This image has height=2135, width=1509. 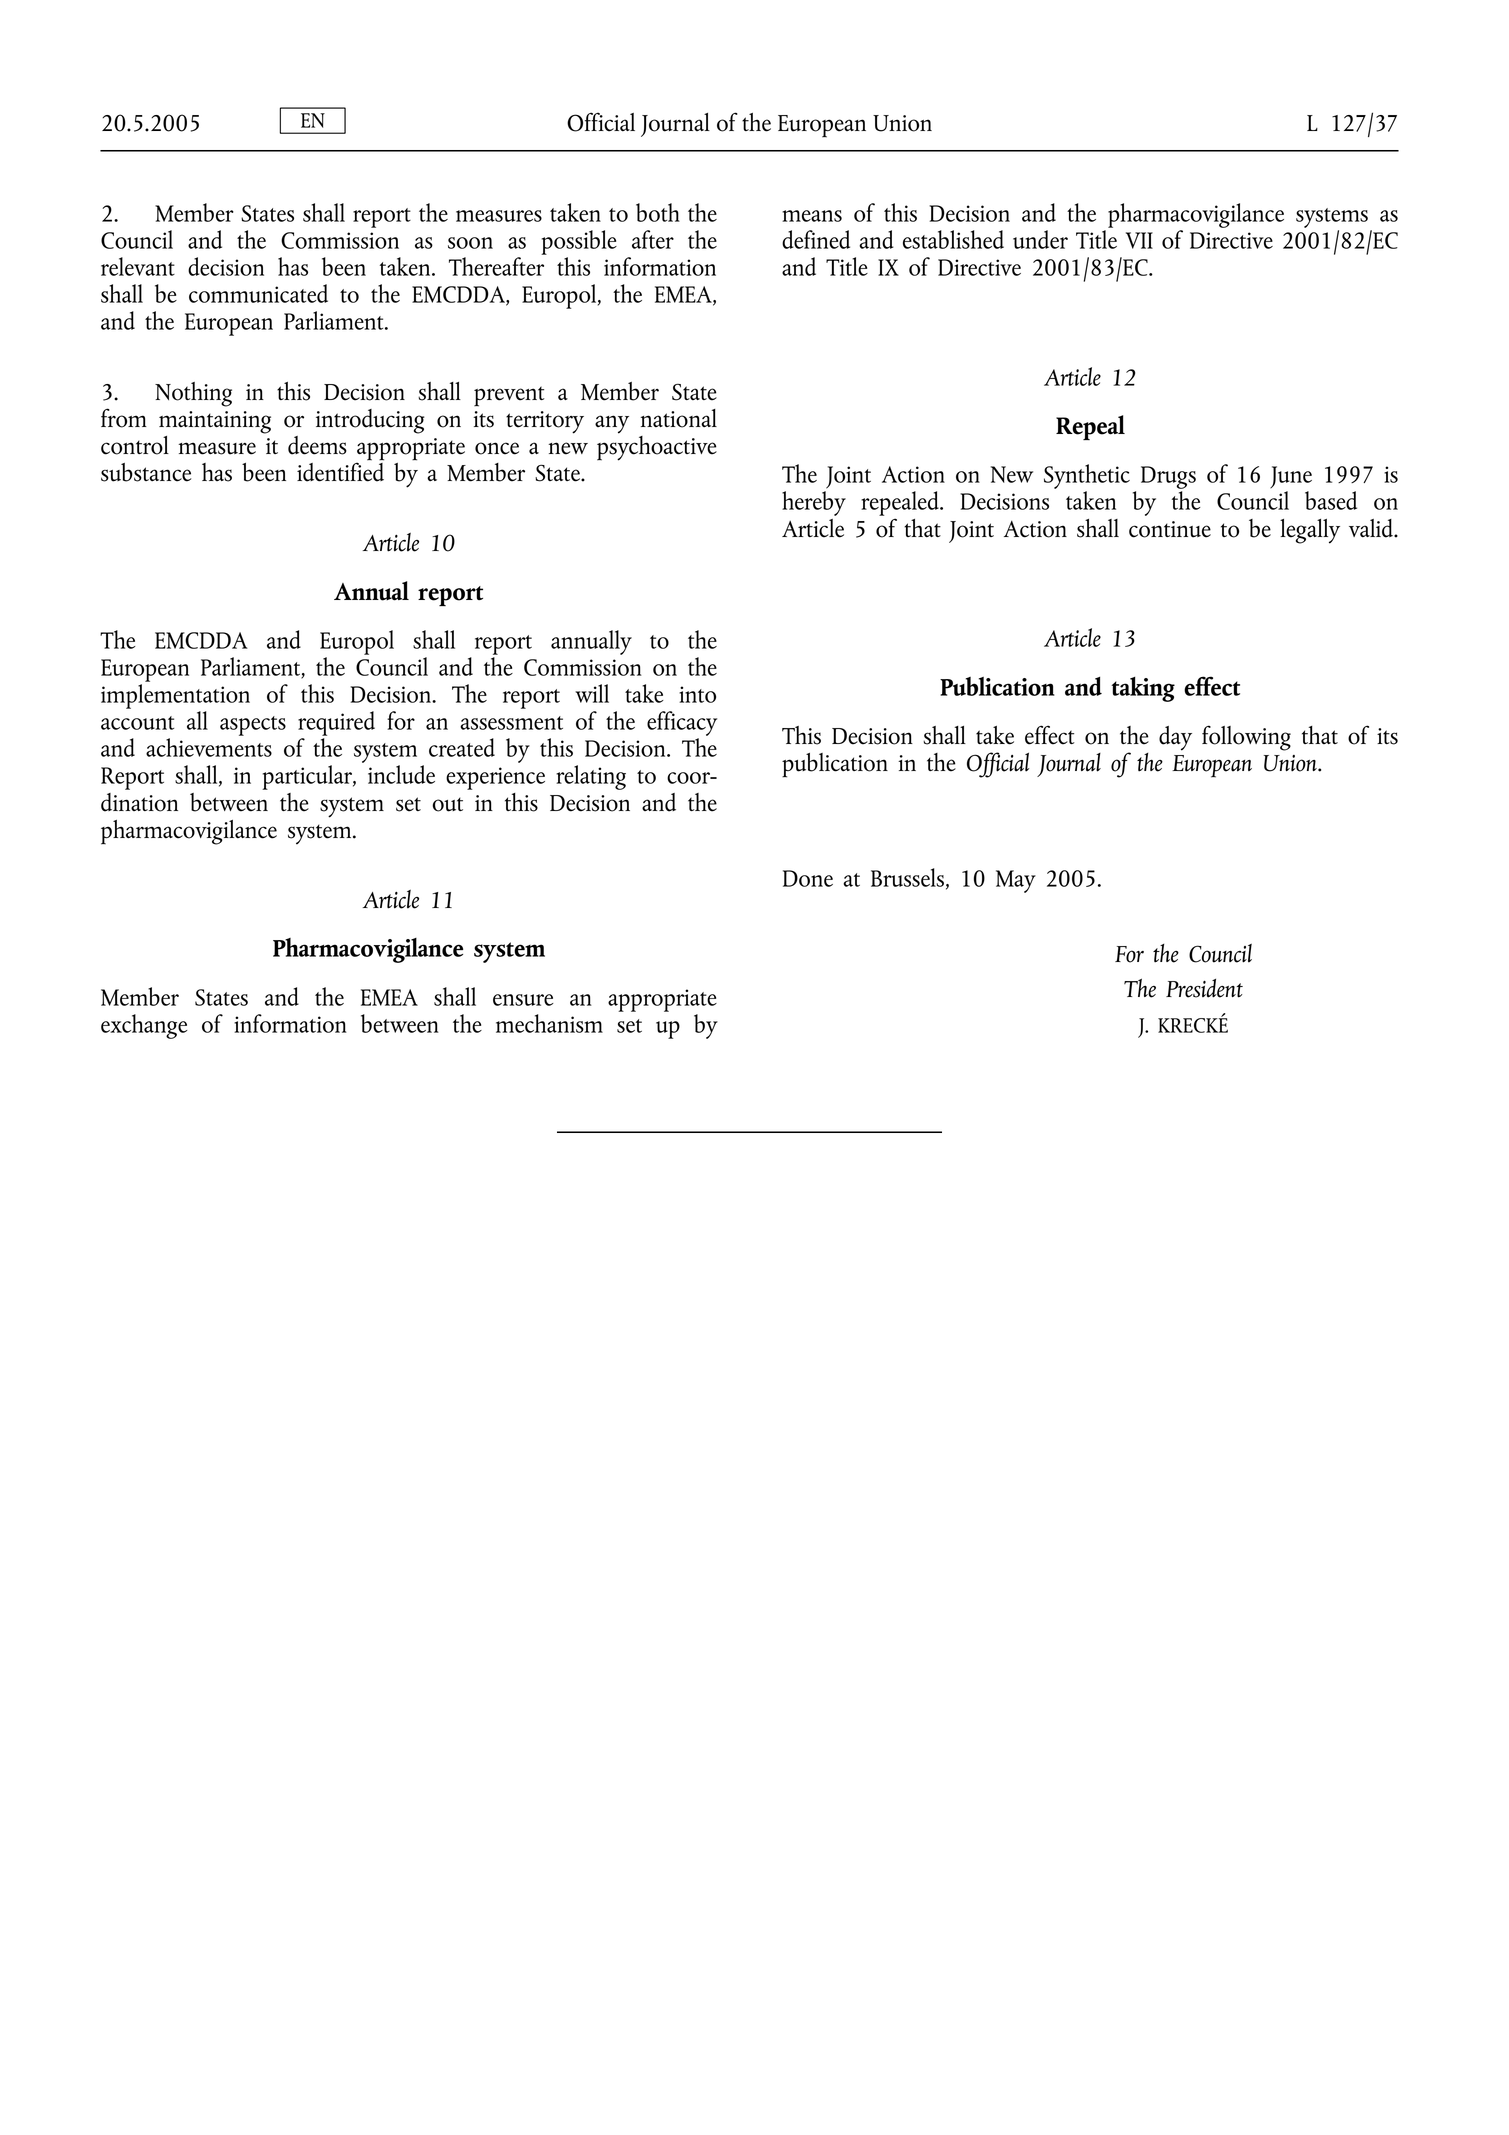 I want to click on relevant, so click(x=138, y=266).
